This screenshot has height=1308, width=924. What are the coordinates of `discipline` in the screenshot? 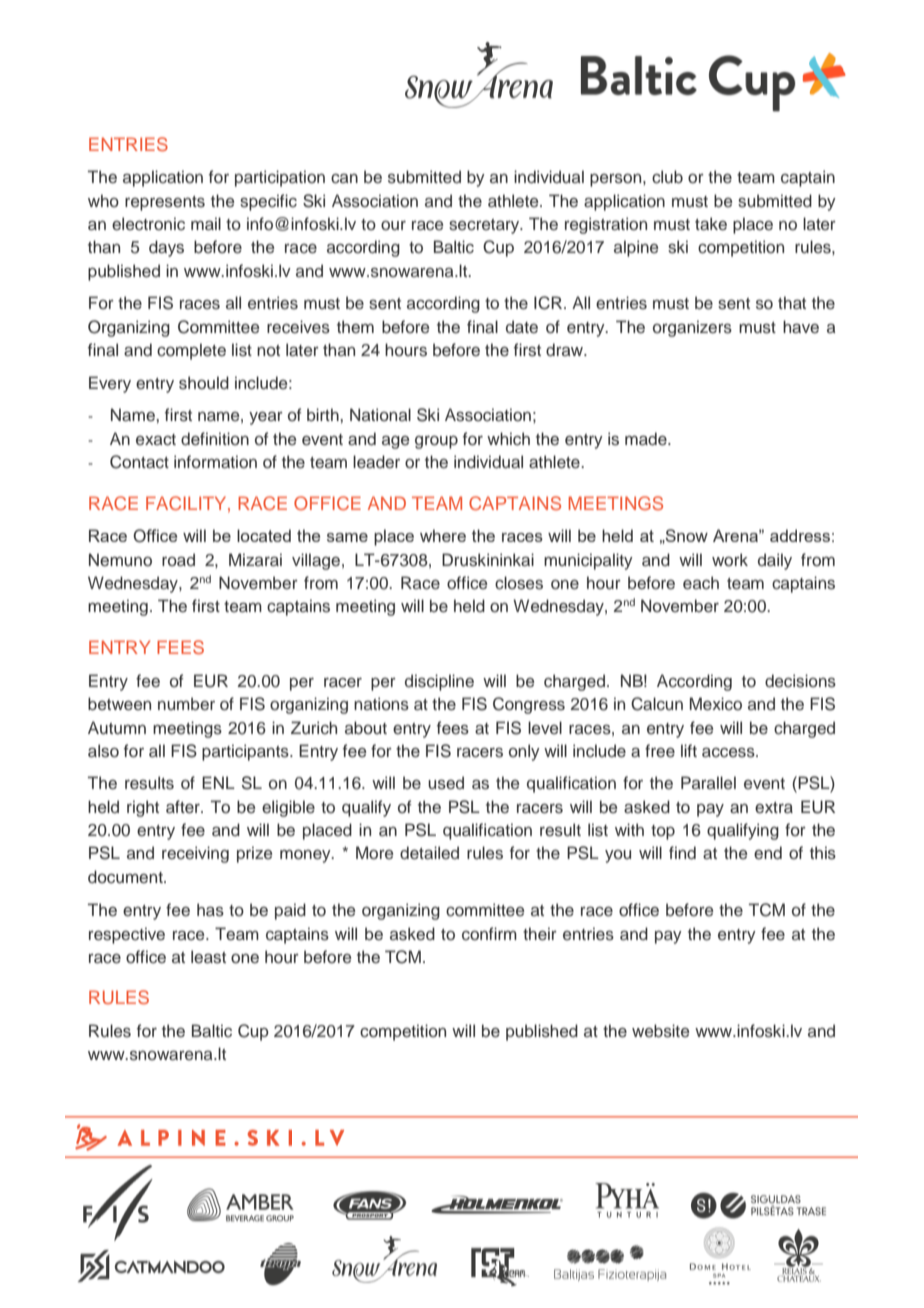 It's located at (439, 682).
